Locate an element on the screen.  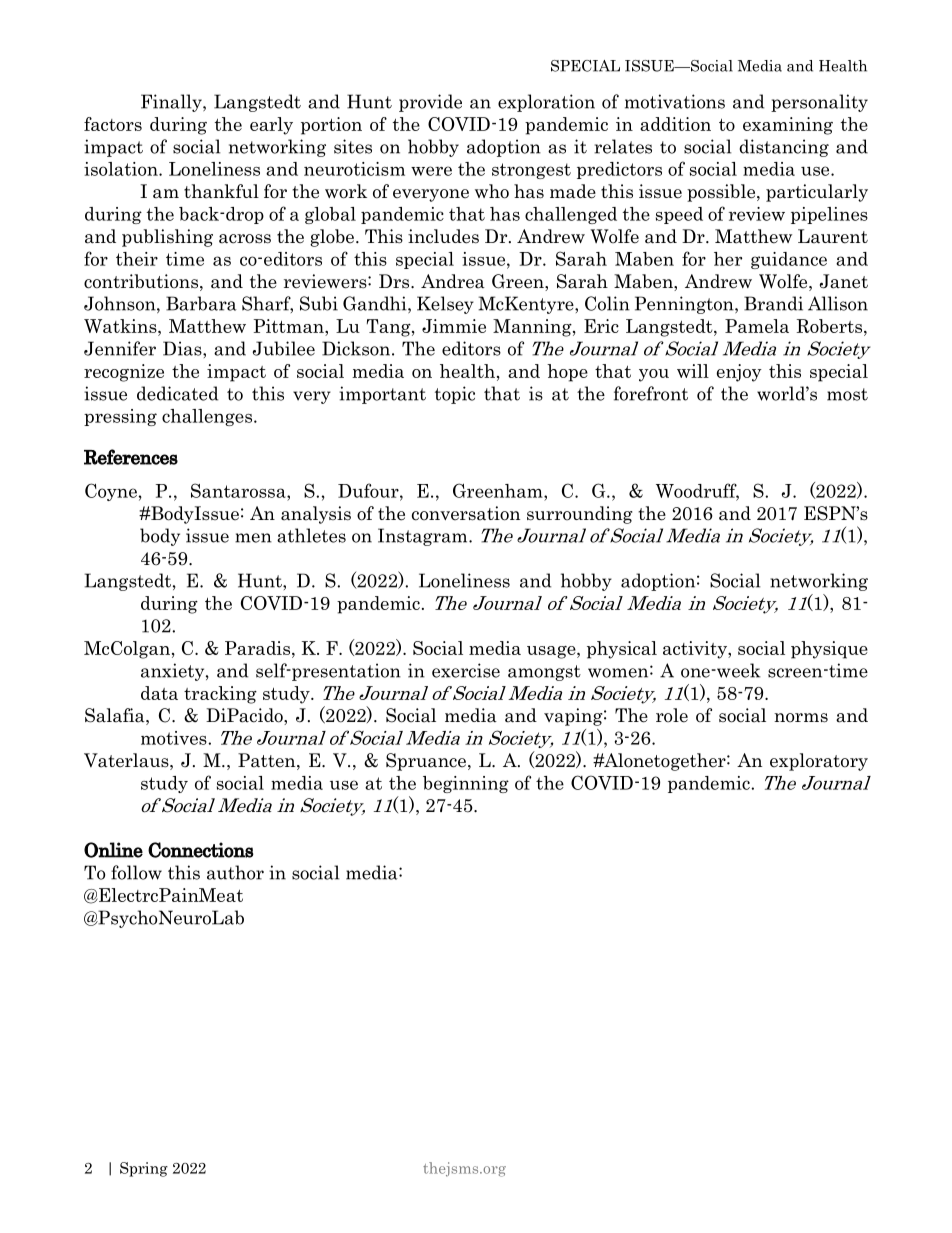
References is located at coordinates (131, 457).
